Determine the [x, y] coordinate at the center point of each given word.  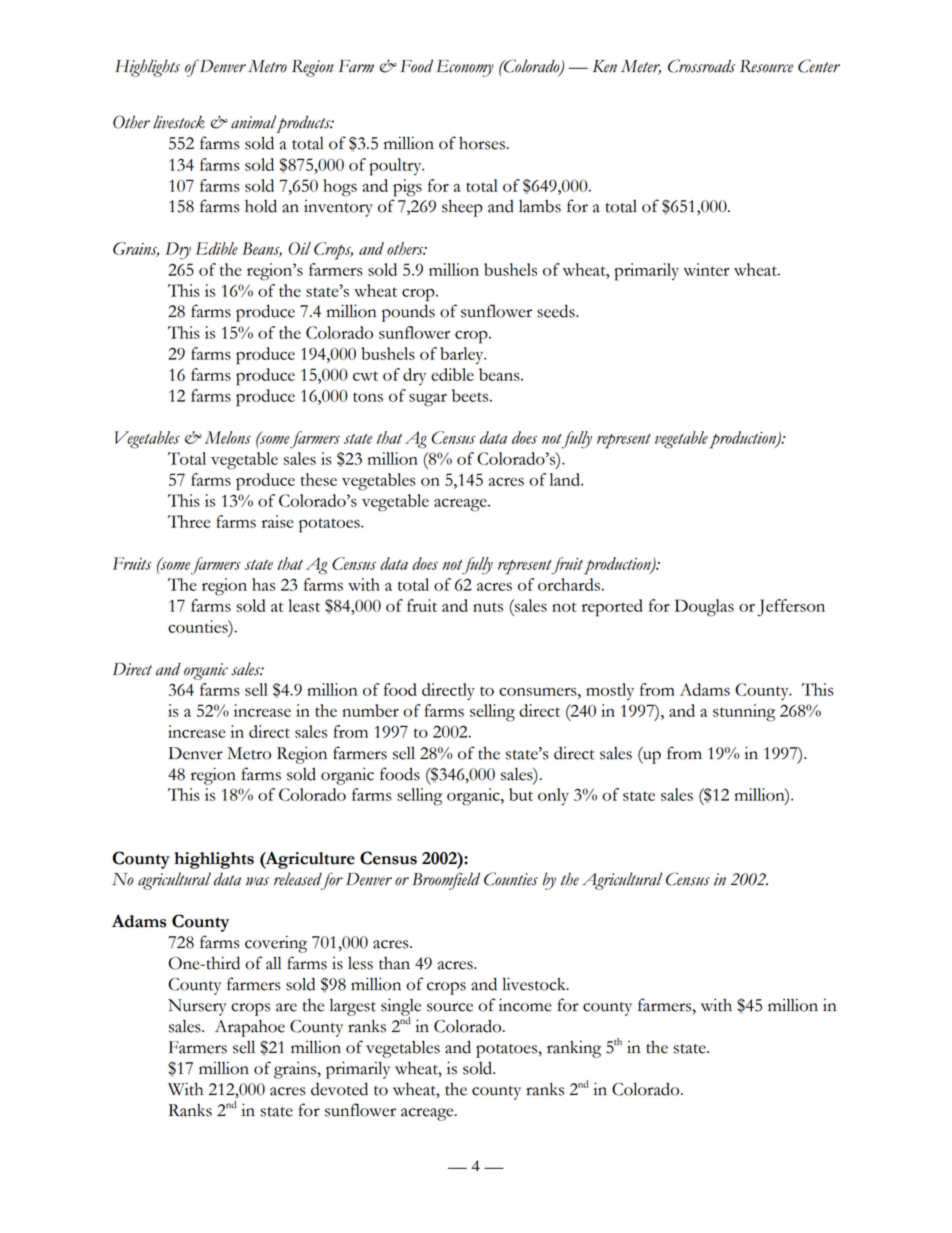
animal [255, 123]
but [521, 794]
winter [706, 269]
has [263, 584]
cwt [365, 376]
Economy [465, 68]
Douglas [704, 608]
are [286, 1007]
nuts [488, 607]
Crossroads [701, 66]
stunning [744, 713]
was [257, 881]
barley [463, 355]
